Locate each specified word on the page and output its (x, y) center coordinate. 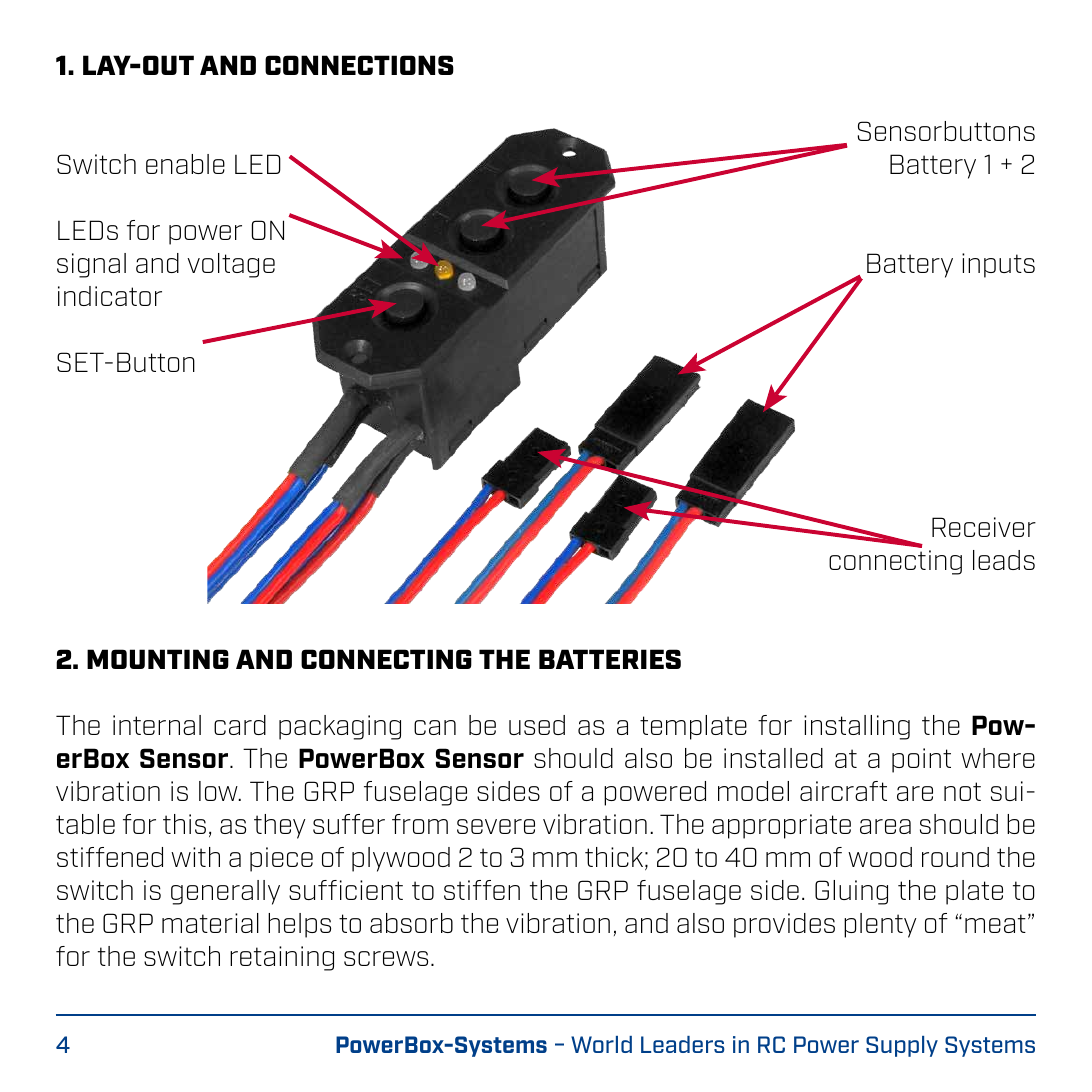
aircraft (843, 791)
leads (1004, 560)
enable (185, 164)
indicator (110, 296)
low (219, 791)
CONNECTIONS (359, 65)
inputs (998, 265)
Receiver (984, 527)
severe (496, 826)
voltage (231, 265)
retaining (282, 958)
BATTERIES (610, 659)
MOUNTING (158, 659)
